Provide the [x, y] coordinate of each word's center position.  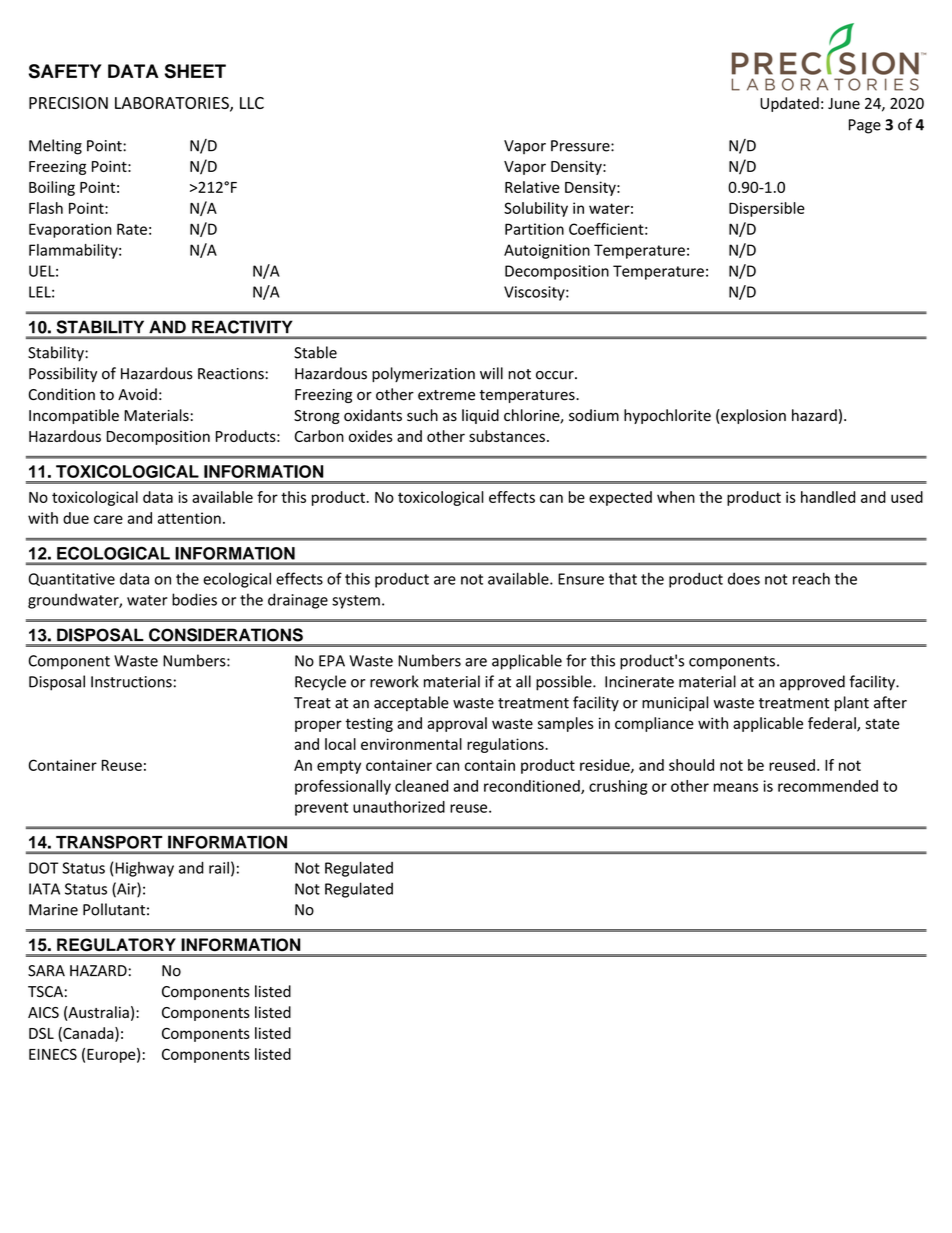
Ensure [581, 579]
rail [219, 868]
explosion [752, 416]
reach [811, 578]
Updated [789, 104]
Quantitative [72, 579]
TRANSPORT [109, 842]
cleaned [421, 786]
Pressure [581, 146]
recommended [828, 786]
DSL [41, 1033]
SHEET [195, 71]
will [491, 373]
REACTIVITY [242, 327]
